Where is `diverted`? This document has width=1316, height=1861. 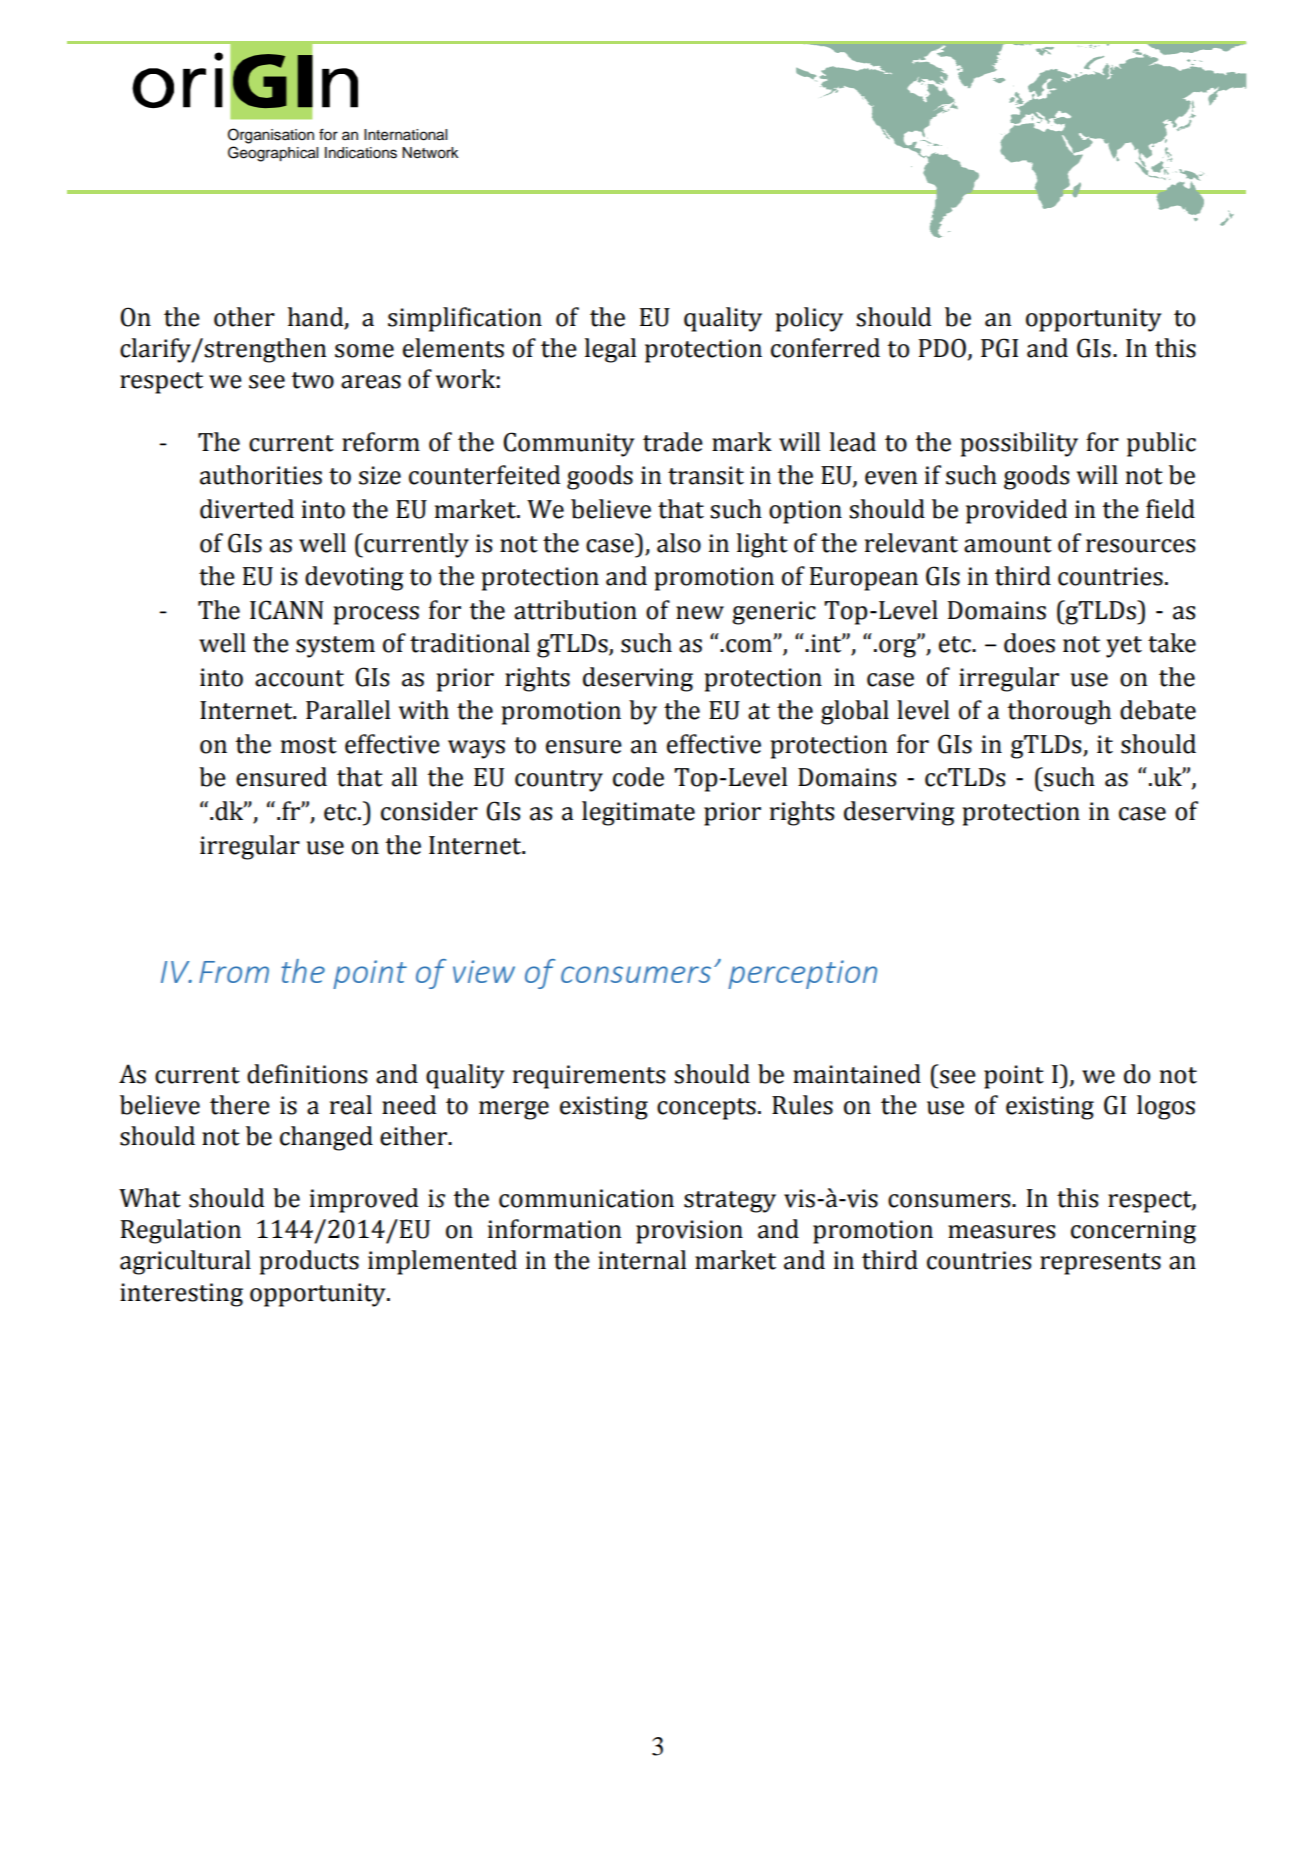
diverted is located at coordinates (247, 509).
